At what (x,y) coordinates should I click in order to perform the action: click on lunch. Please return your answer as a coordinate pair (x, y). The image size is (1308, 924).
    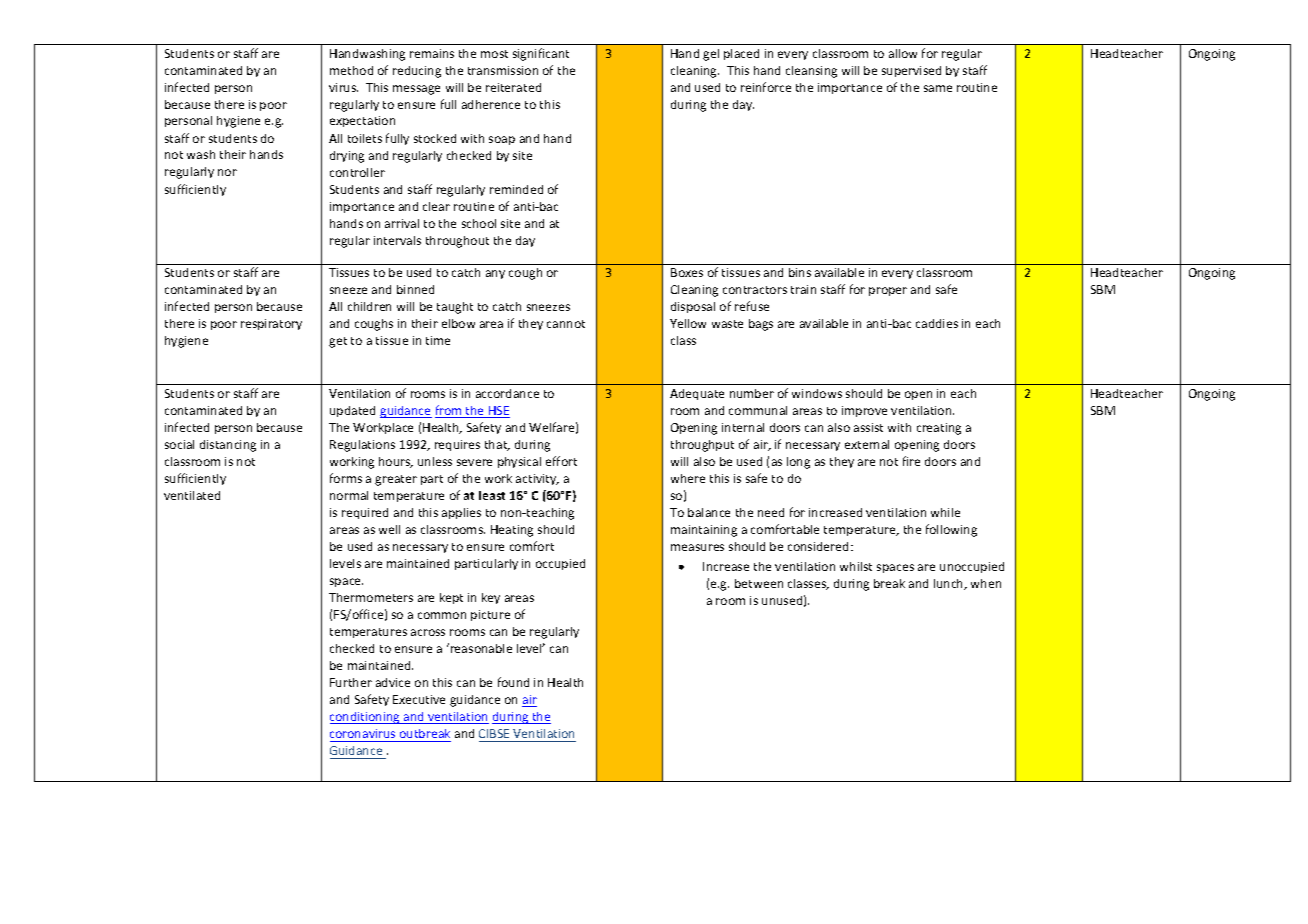
    Looking at the image, I should click on (950, 584).
